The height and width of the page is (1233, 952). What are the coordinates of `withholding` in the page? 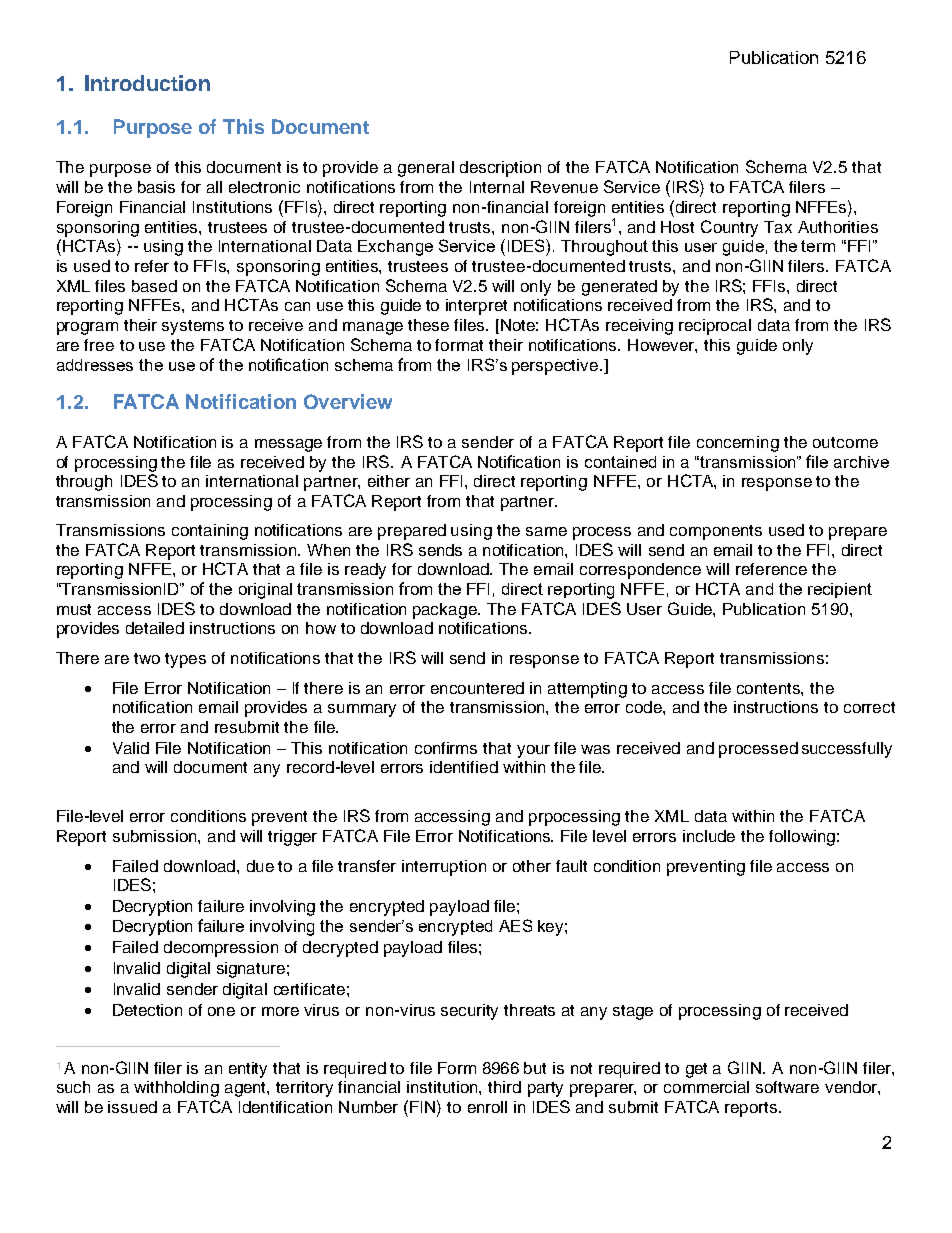 It's located at (176, 1089).
